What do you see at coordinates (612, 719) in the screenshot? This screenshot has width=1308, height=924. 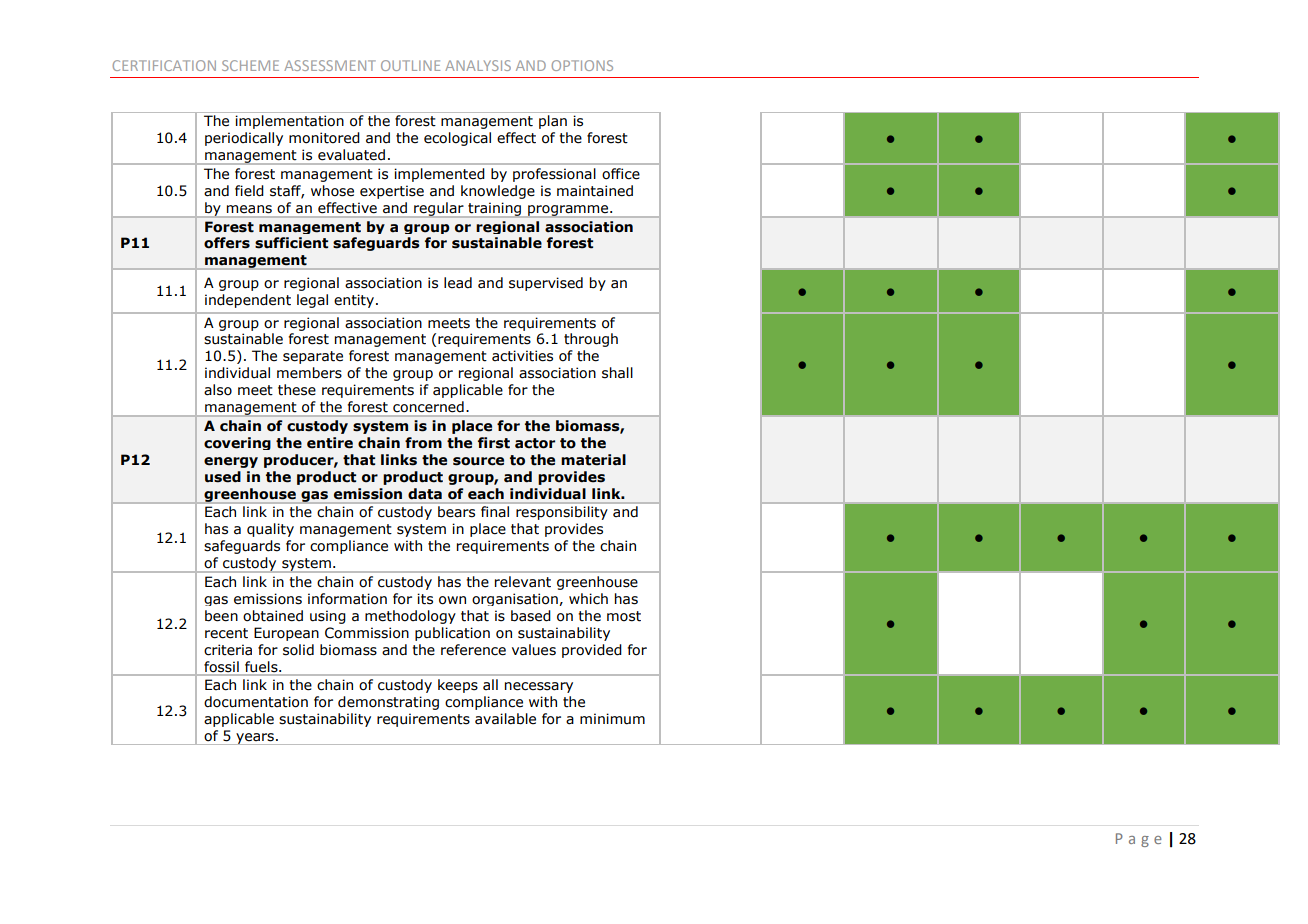 I see `minimum` at bounding box center [612, 719].
